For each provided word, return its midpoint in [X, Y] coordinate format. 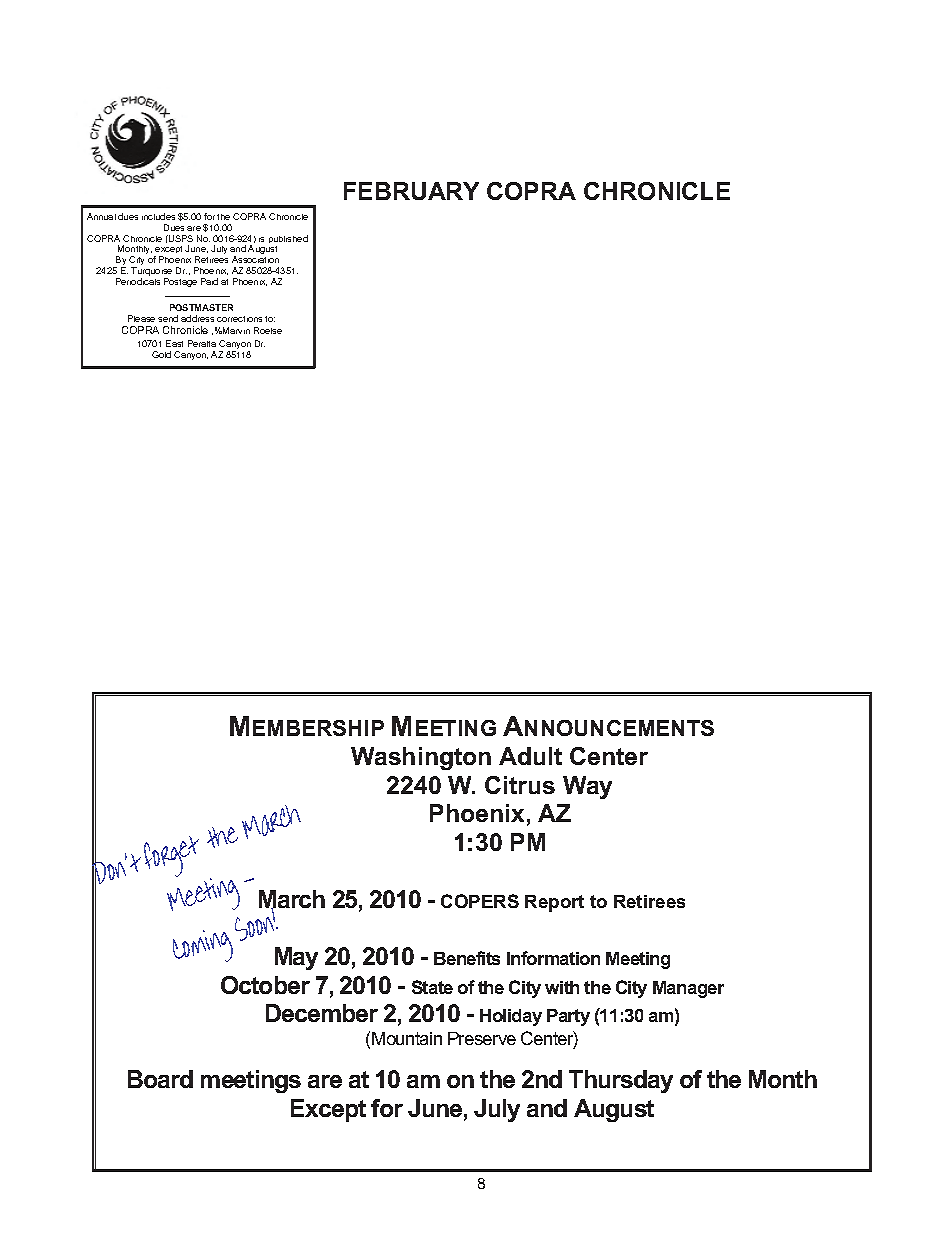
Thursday [621, 1081]
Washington [421, 758]
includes [158, 216]
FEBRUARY [411, 191]
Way [587, 787]
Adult [530, 756]
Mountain [407, 1038]
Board [160, 1079]
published [288, 241]
